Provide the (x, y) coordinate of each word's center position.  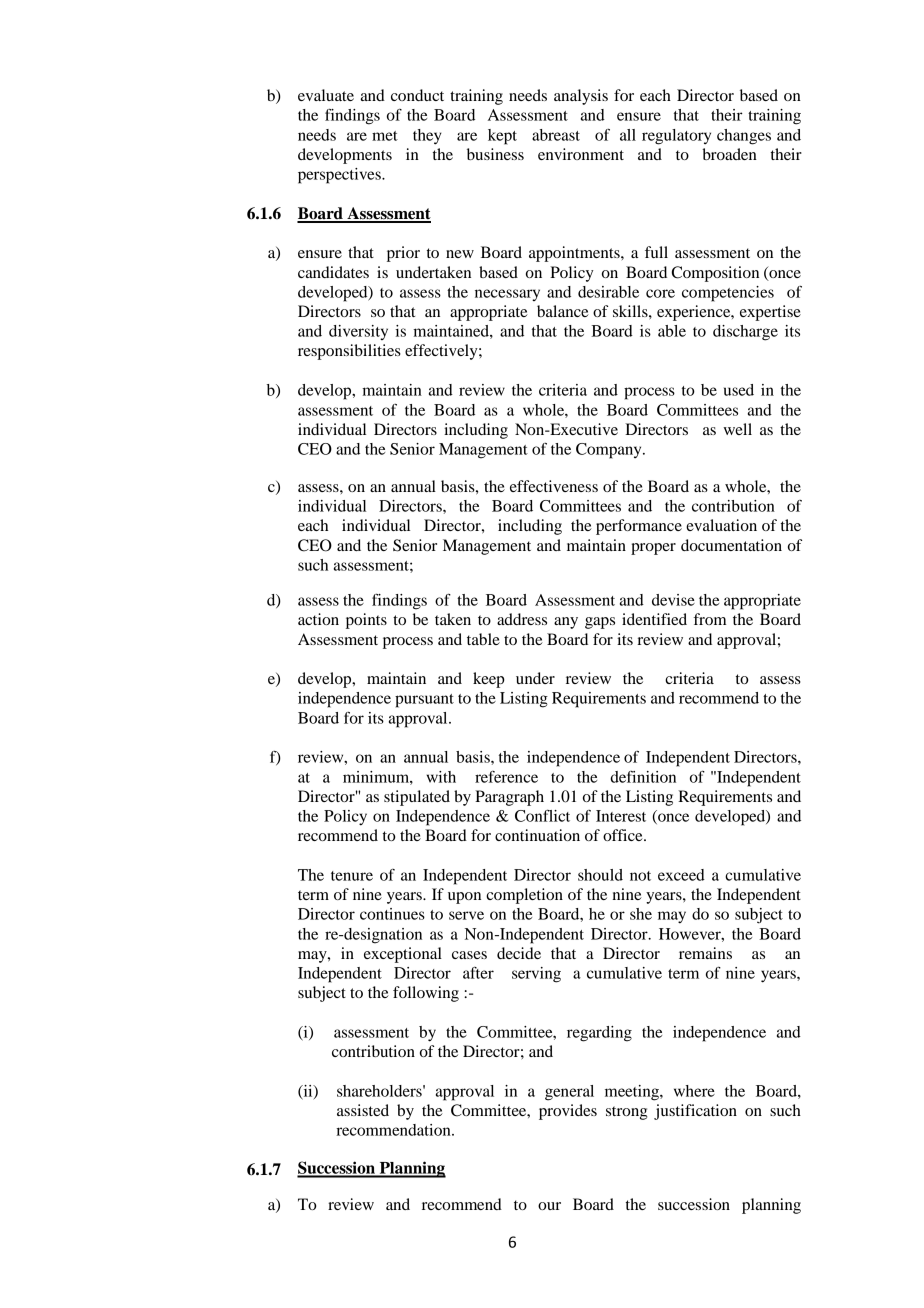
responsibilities (349, 352)
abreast (556, 135)
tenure (352, 876)
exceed (681, 875)
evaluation (721, 525)
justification (695, 1112)
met (385, 136)
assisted (363, 1110)
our (549, 1206)
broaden (729, 154)
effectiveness (554, 486)
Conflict (542, 815)
